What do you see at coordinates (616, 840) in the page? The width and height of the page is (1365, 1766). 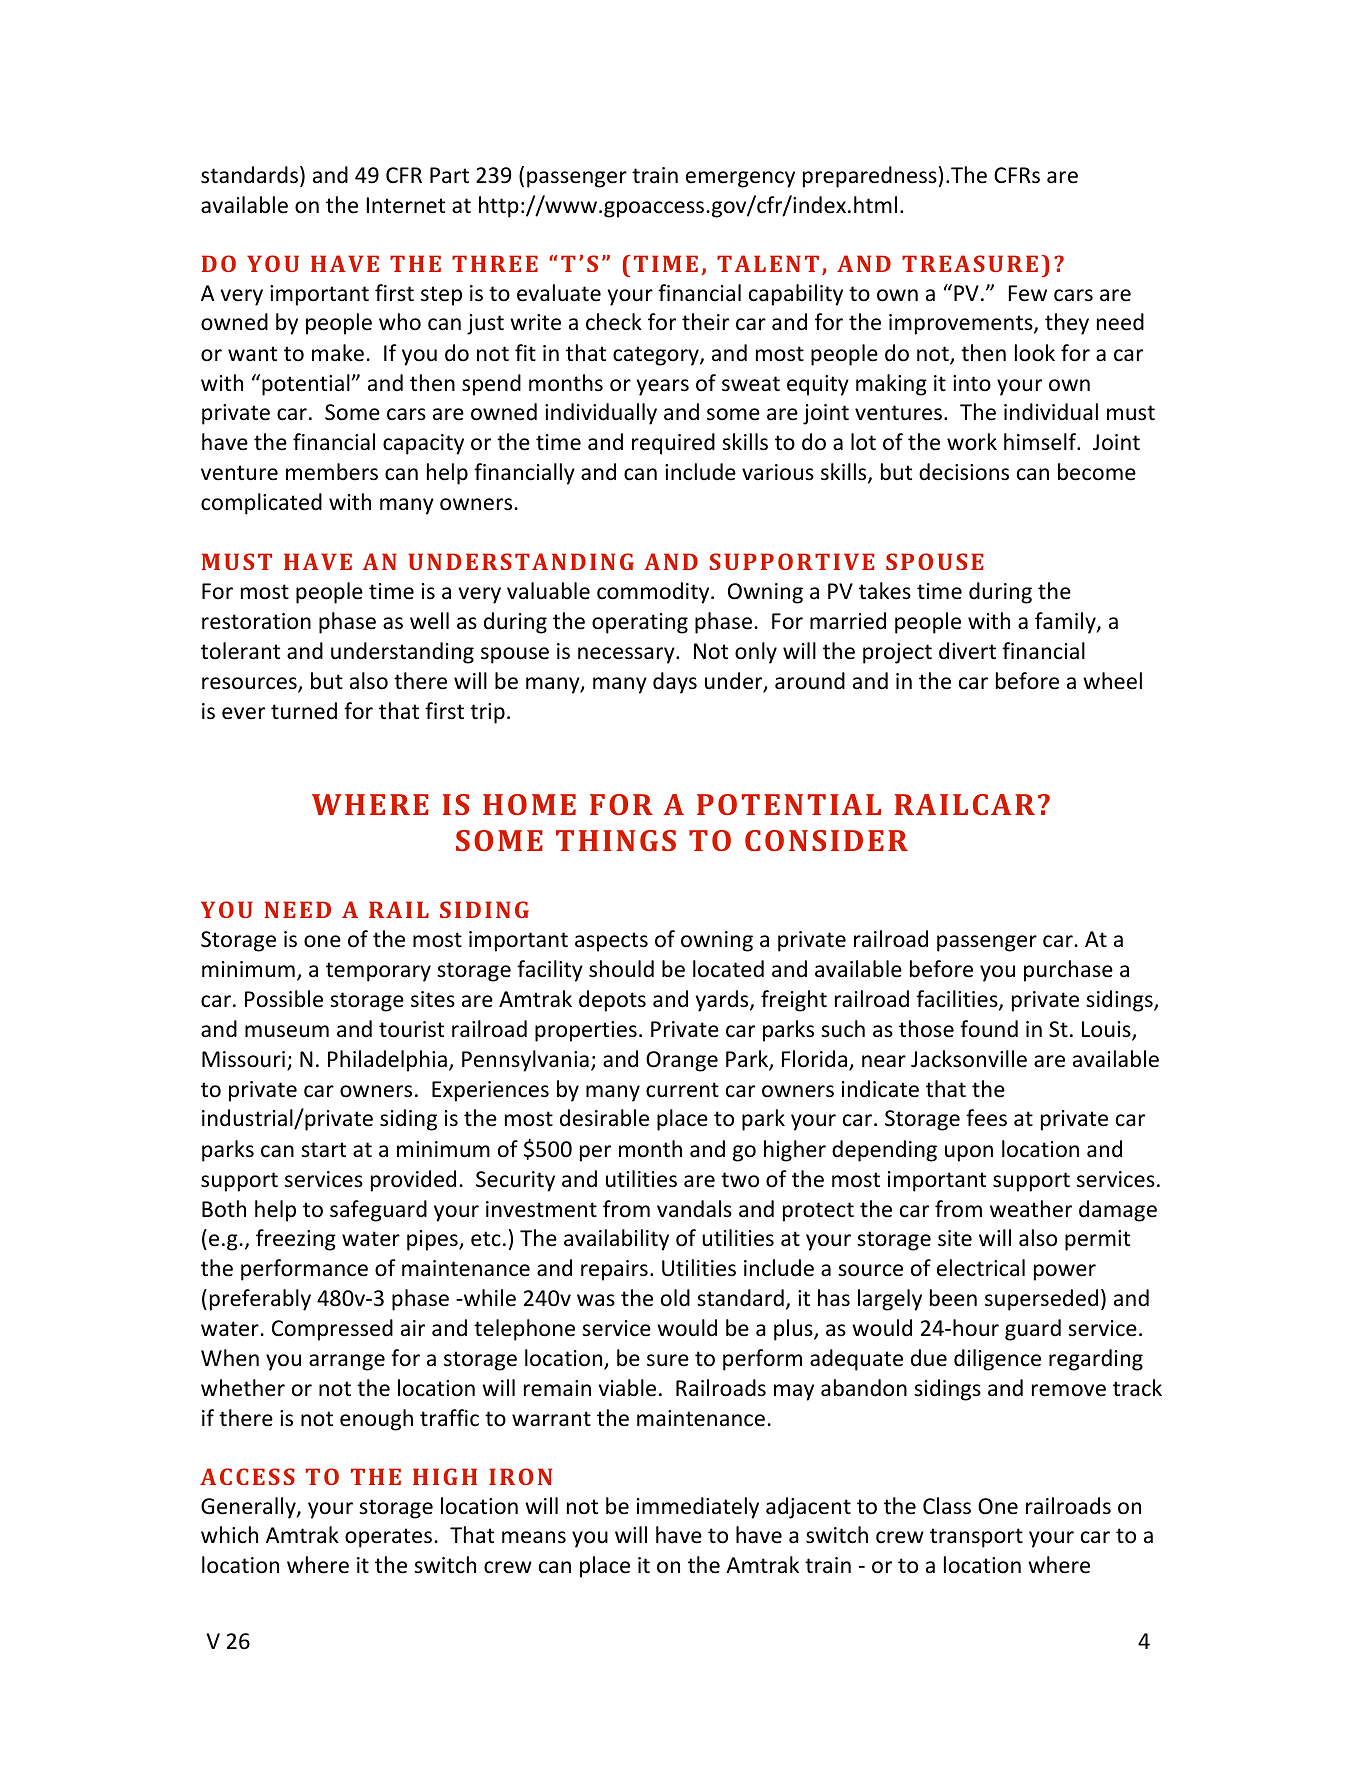 I see `THINGS` at bounding box center [616, 840].
